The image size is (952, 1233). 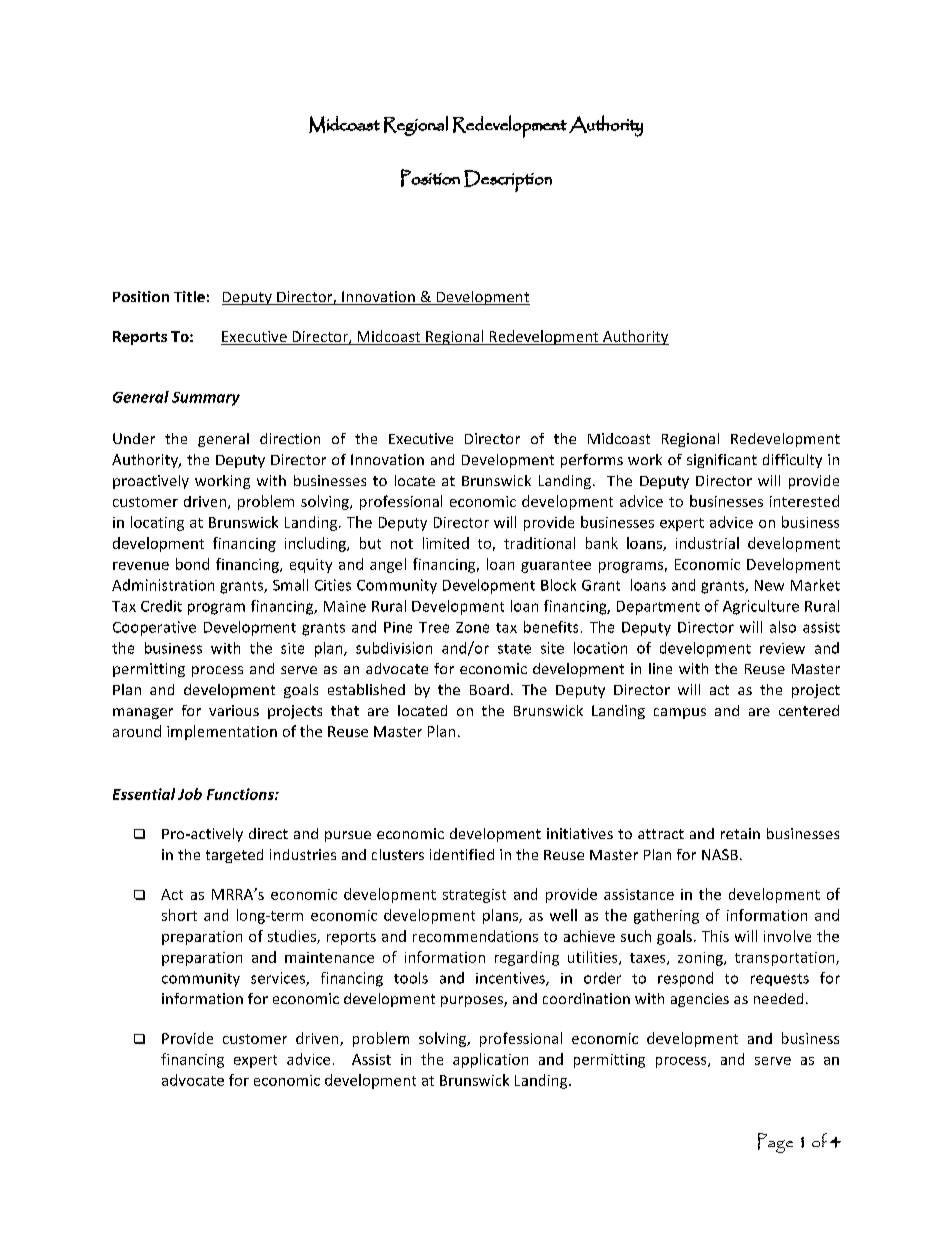 What do you see at coordinates (720, 854) in the screenshot?
I see `NASB` at bounding box center [720, 854].
